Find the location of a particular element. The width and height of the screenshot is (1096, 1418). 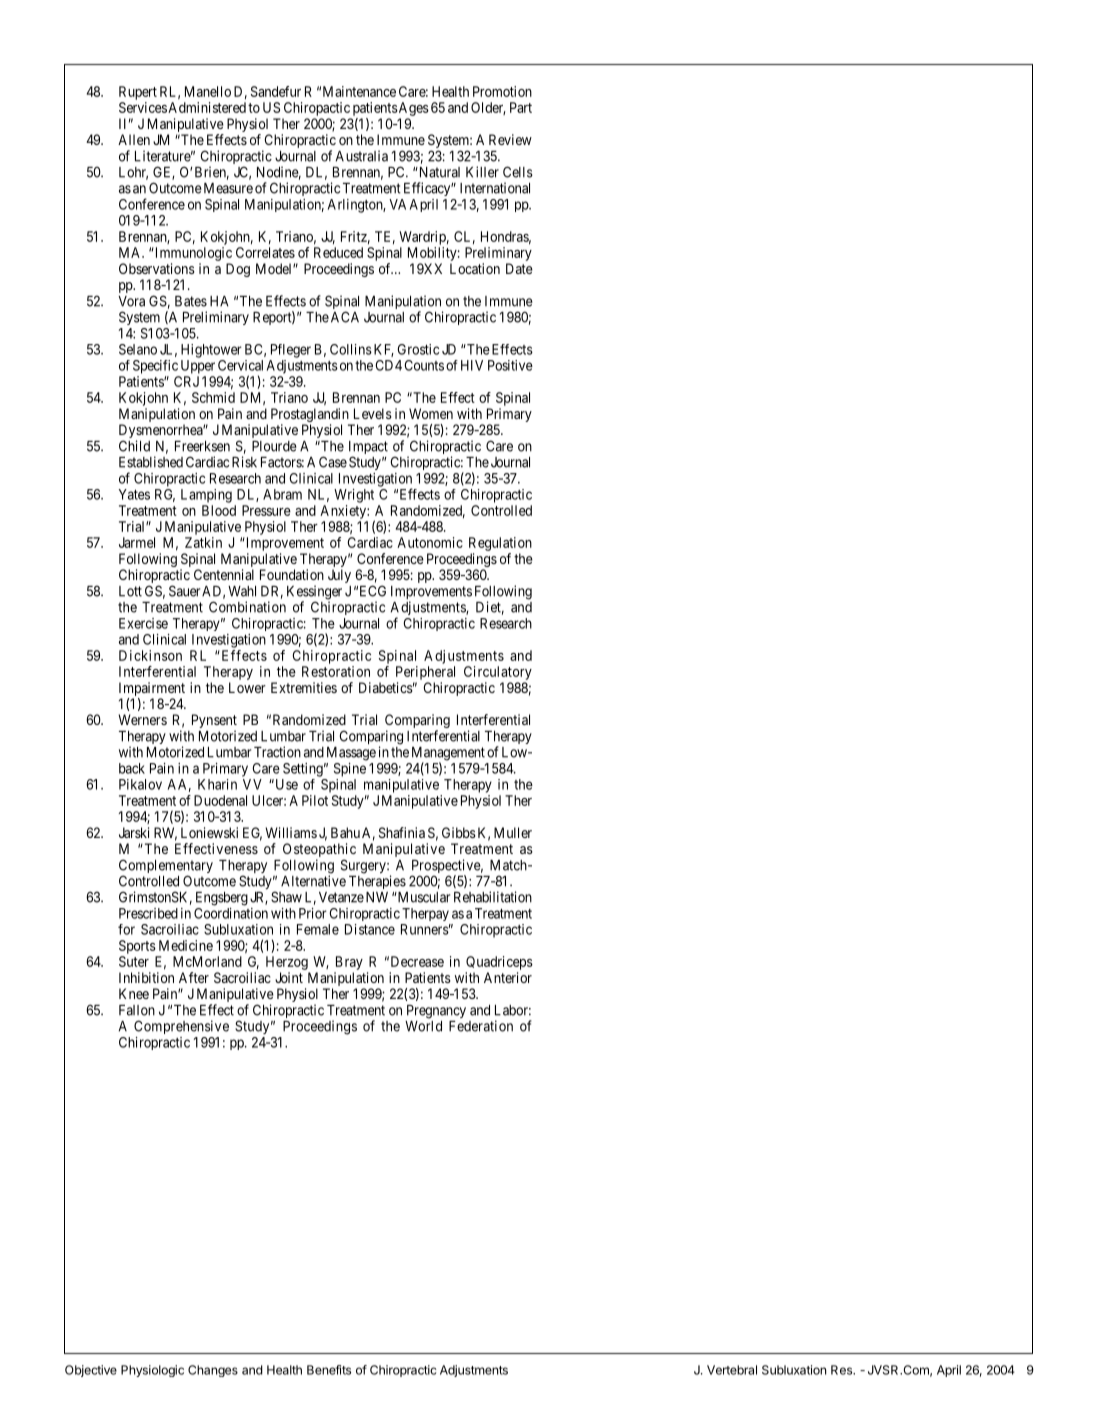

Comprehensive is located at coordinates (181, 1027).
